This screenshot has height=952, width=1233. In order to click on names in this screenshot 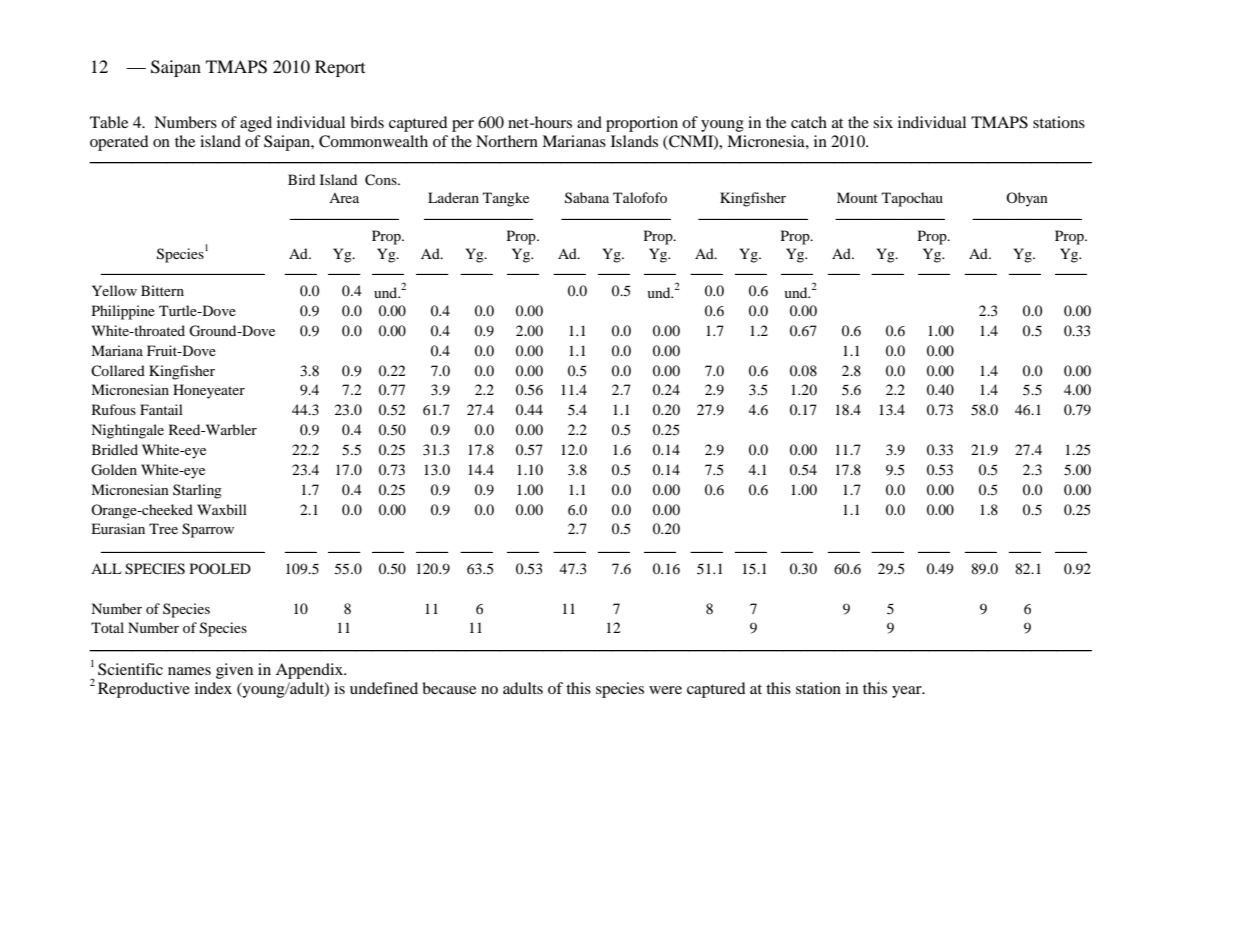, I will do `click(189, 671)`.
